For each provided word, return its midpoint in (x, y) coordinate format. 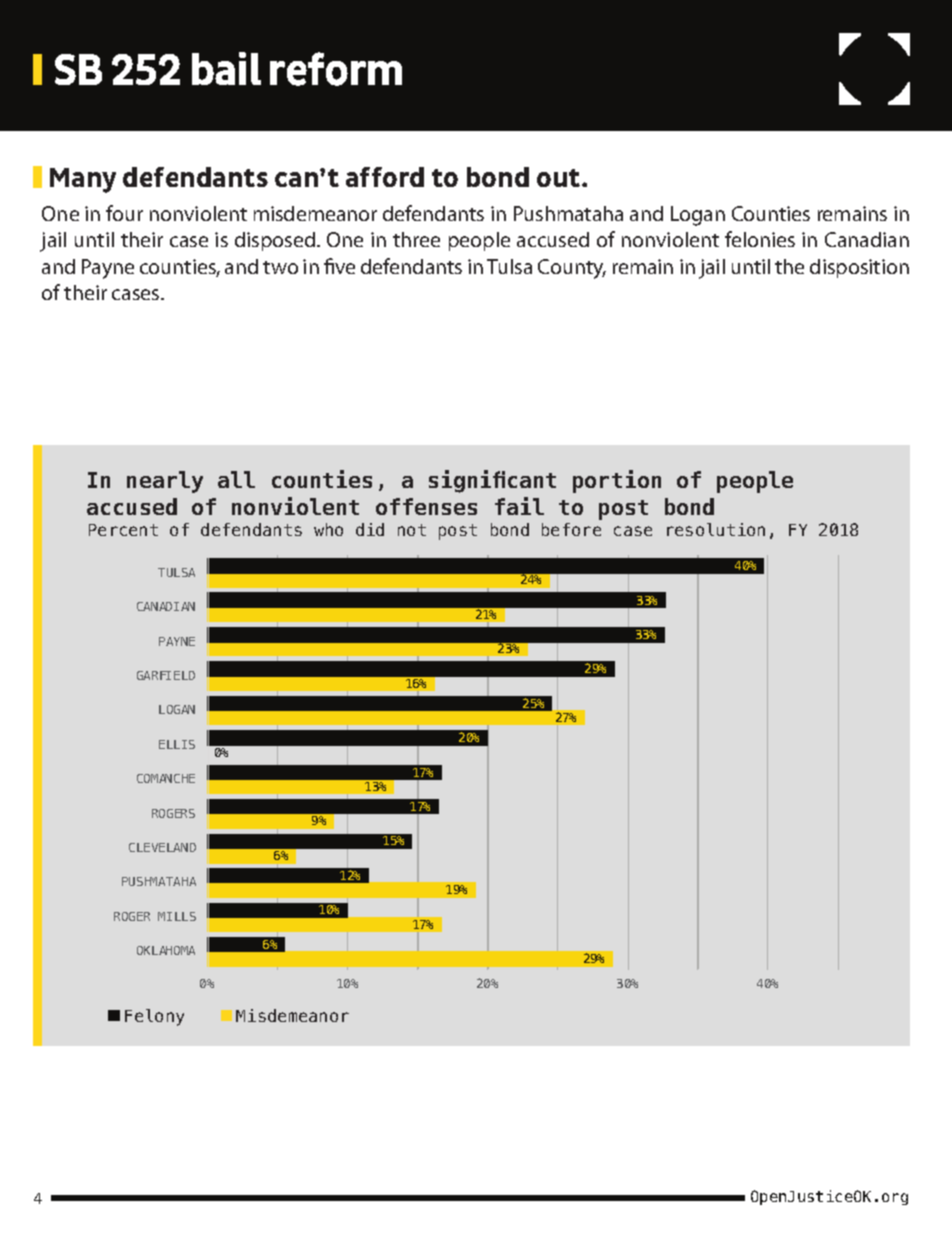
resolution (716, 529)
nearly (165, 482)
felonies (760, 239)
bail (226, 68)
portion (617, 481)
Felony (154, 1017)
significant (492, 481)
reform (336, 69)
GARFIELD (166, 675)
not (412, 530)
